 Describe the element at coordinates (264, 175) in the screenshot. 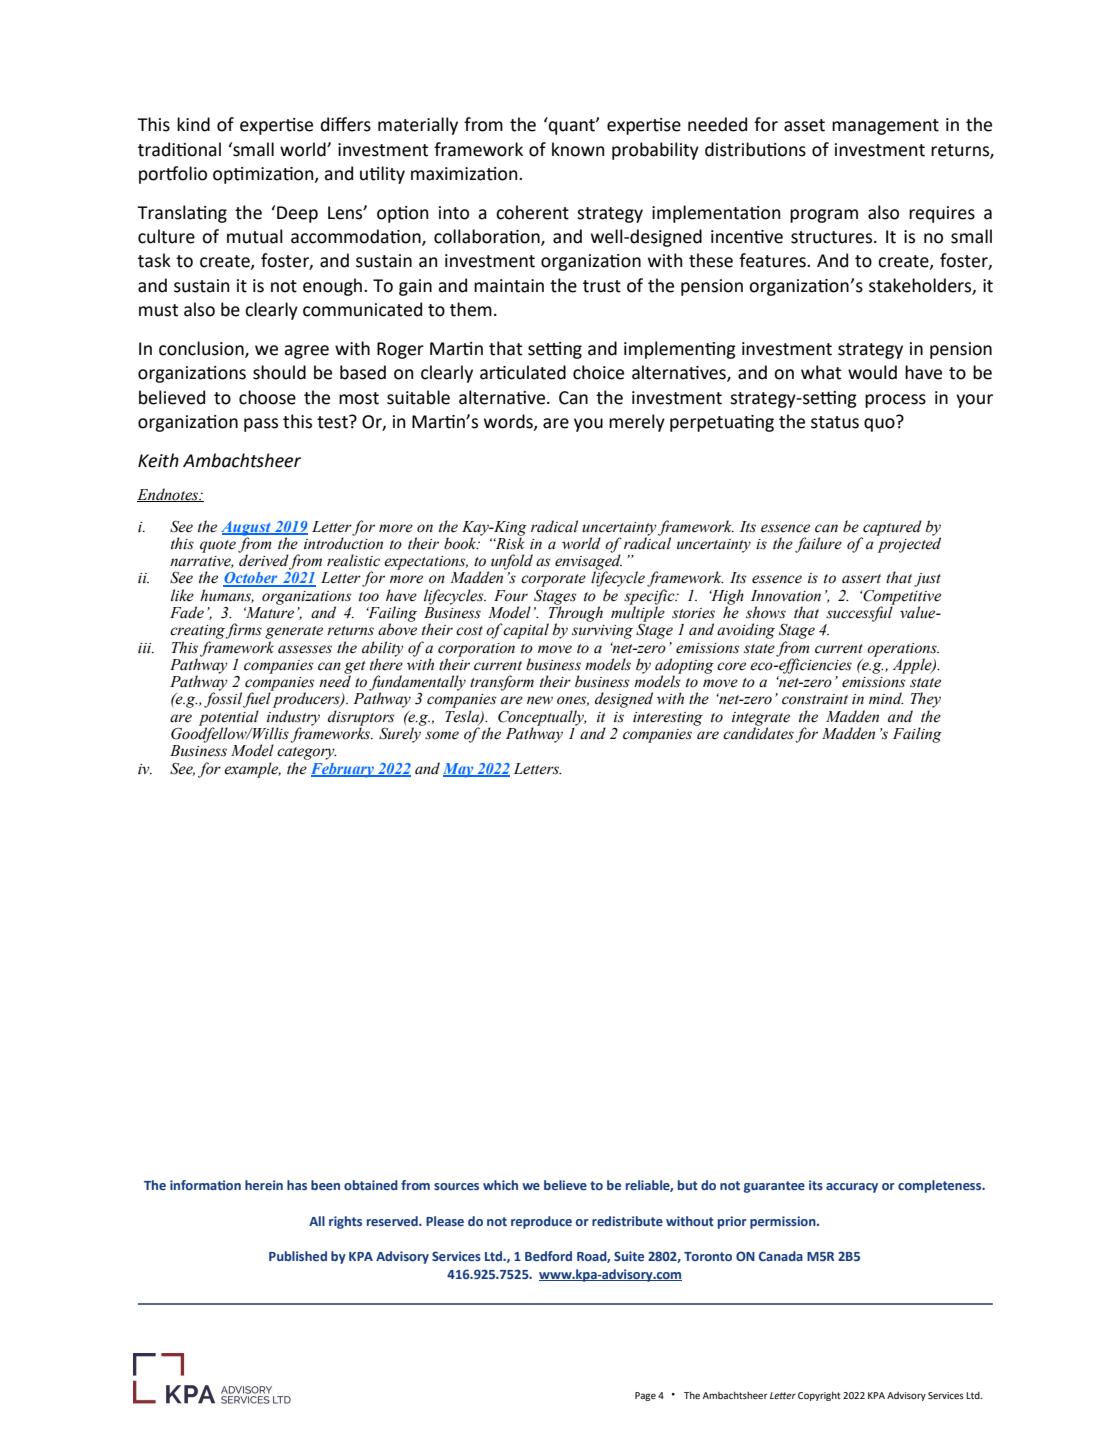

I see `optimization` at that location.
